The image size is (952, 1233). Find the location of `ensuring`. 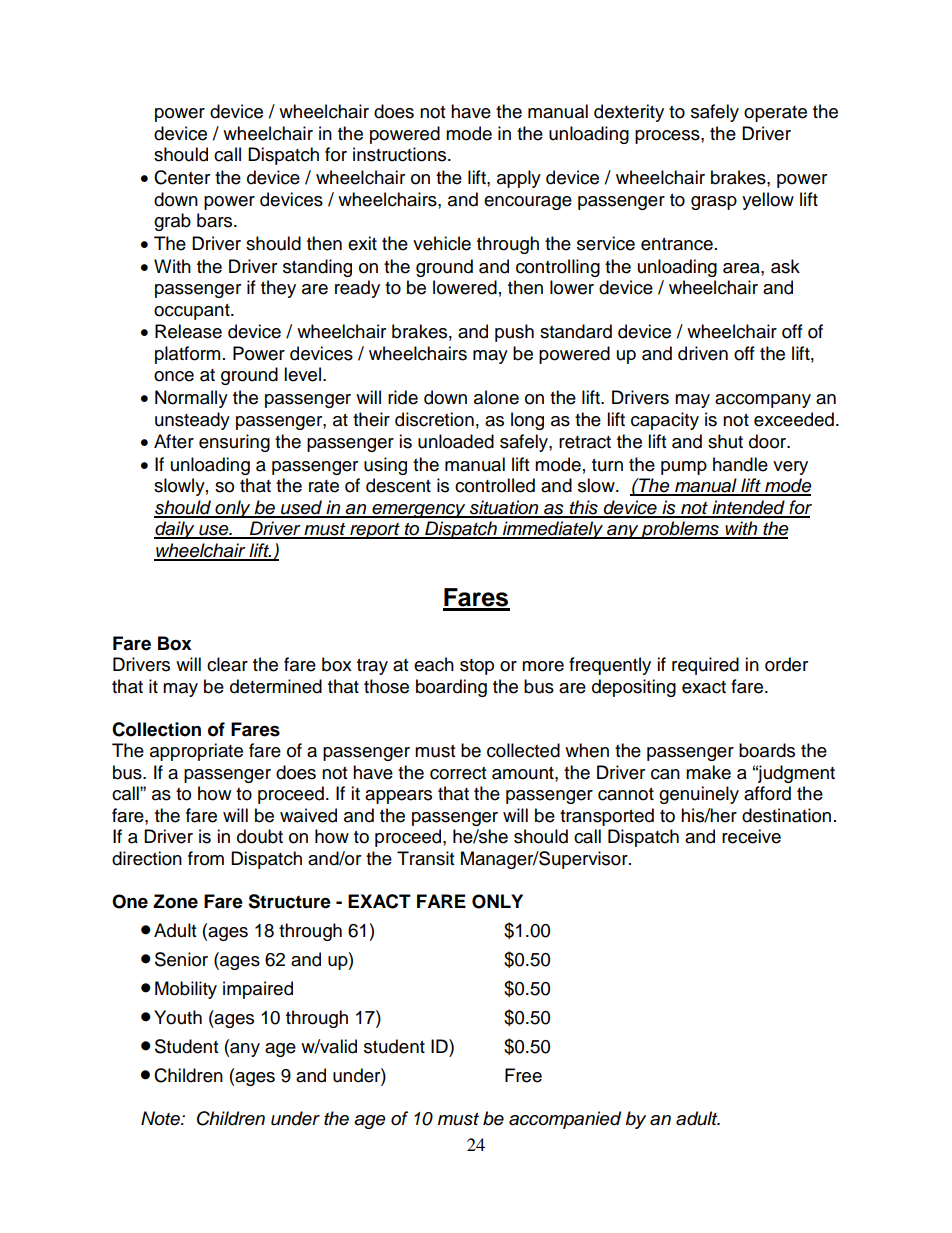

ensuring is located at coordinates (234, 443).
